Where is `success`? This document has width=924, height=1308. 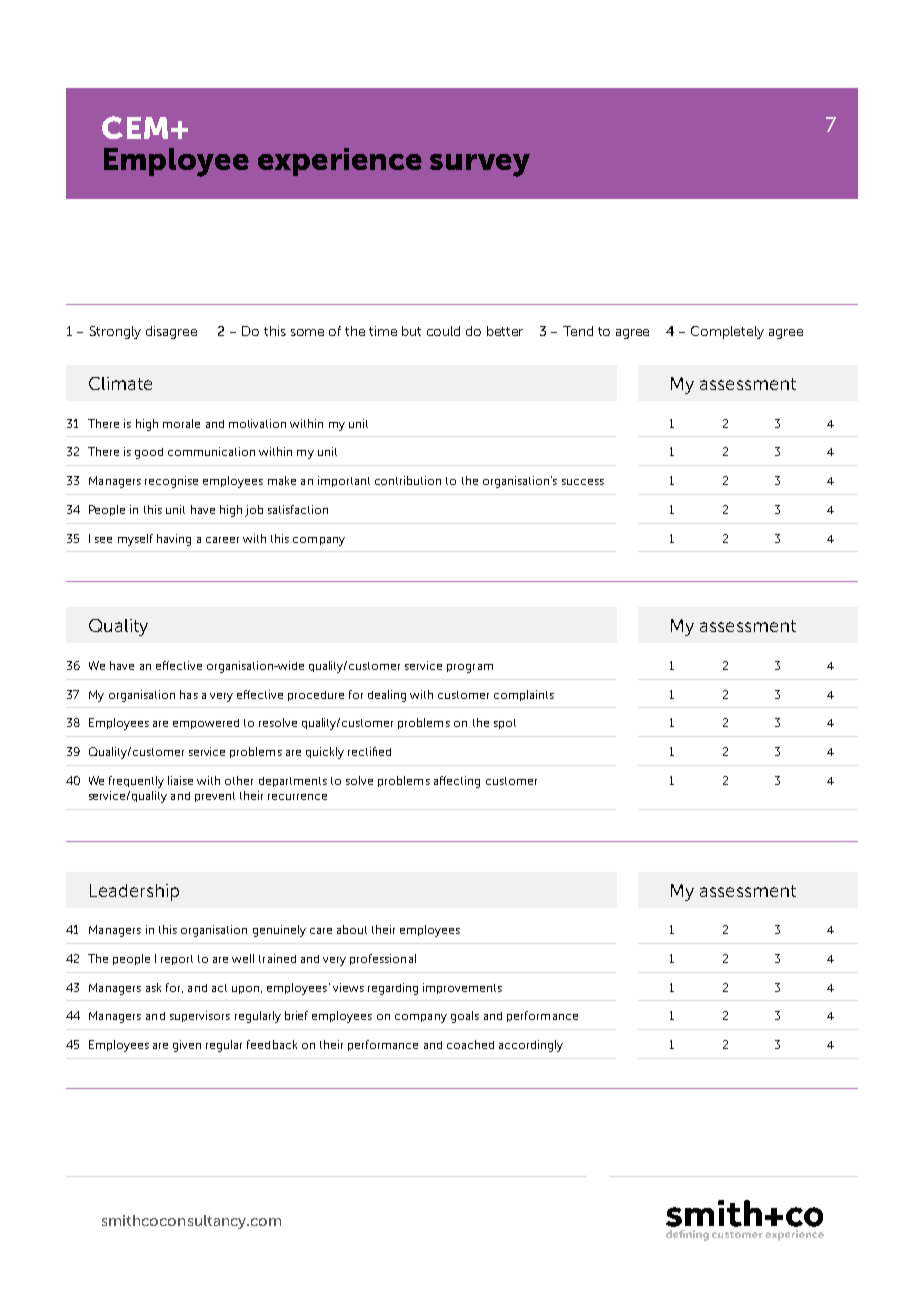 success is located at coordinates (583, 482).
